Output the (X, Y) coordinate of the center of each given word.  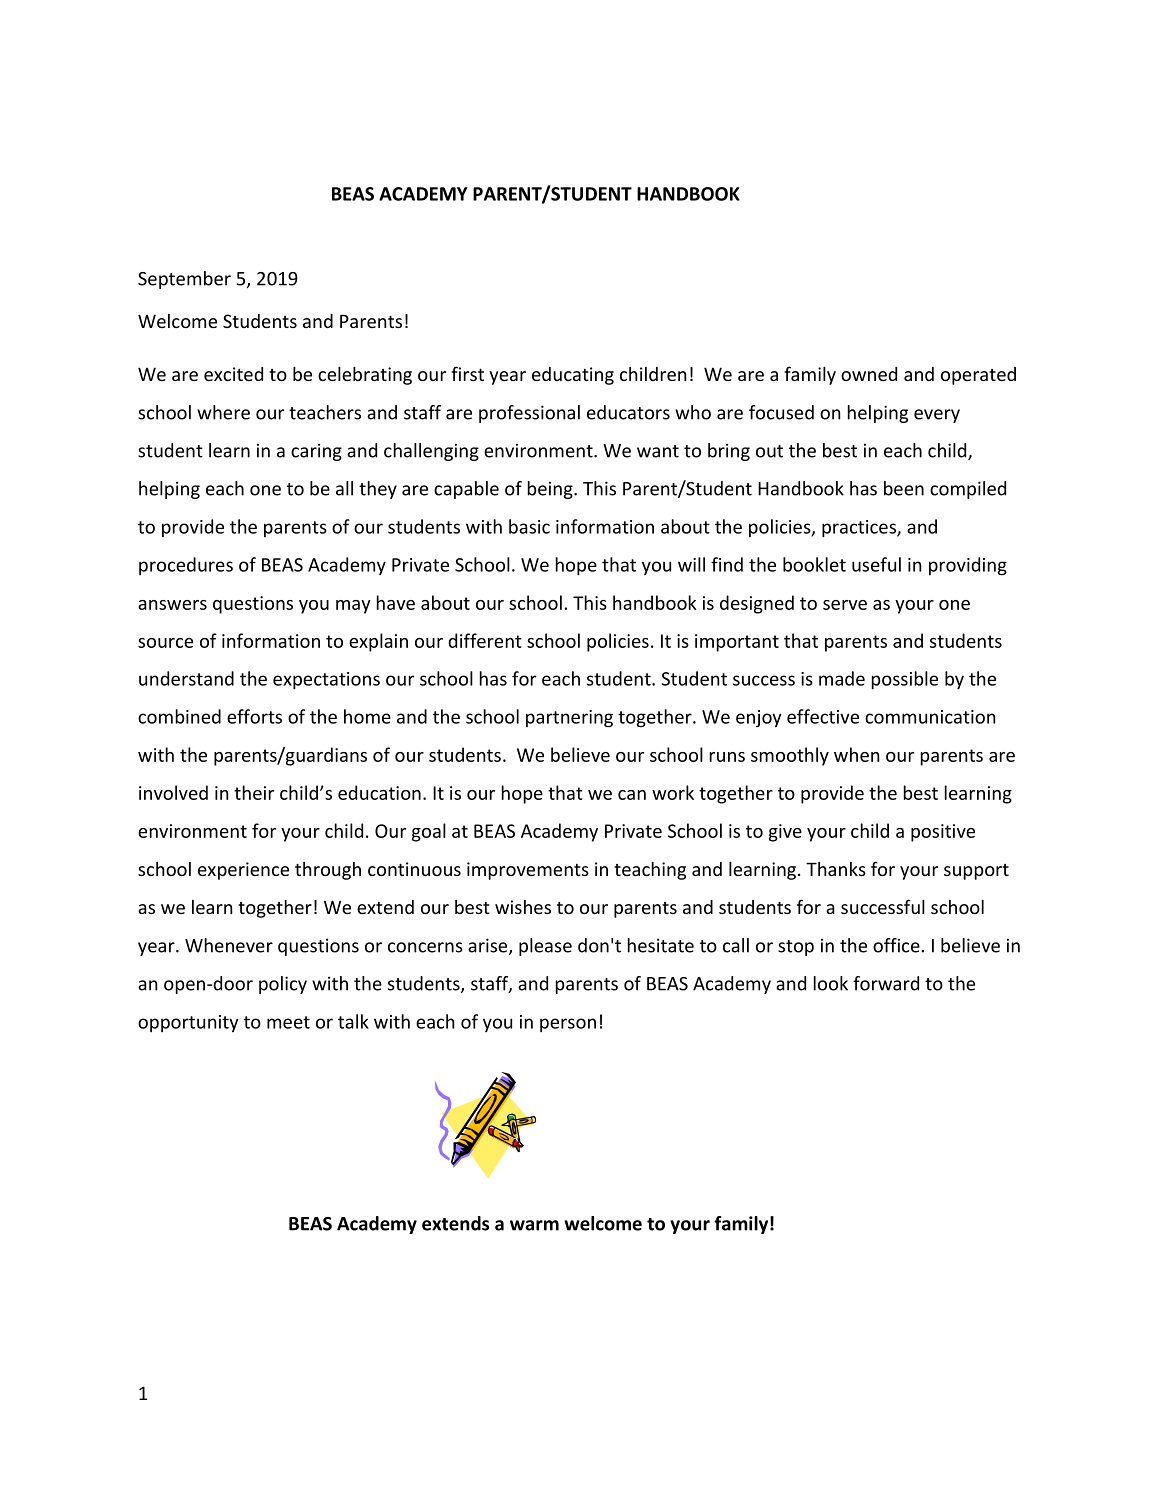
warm (534, 1225)
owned (869, 374)
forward (886, 983)
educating (573, 376)
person (568, 1025)
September (184, 280)
